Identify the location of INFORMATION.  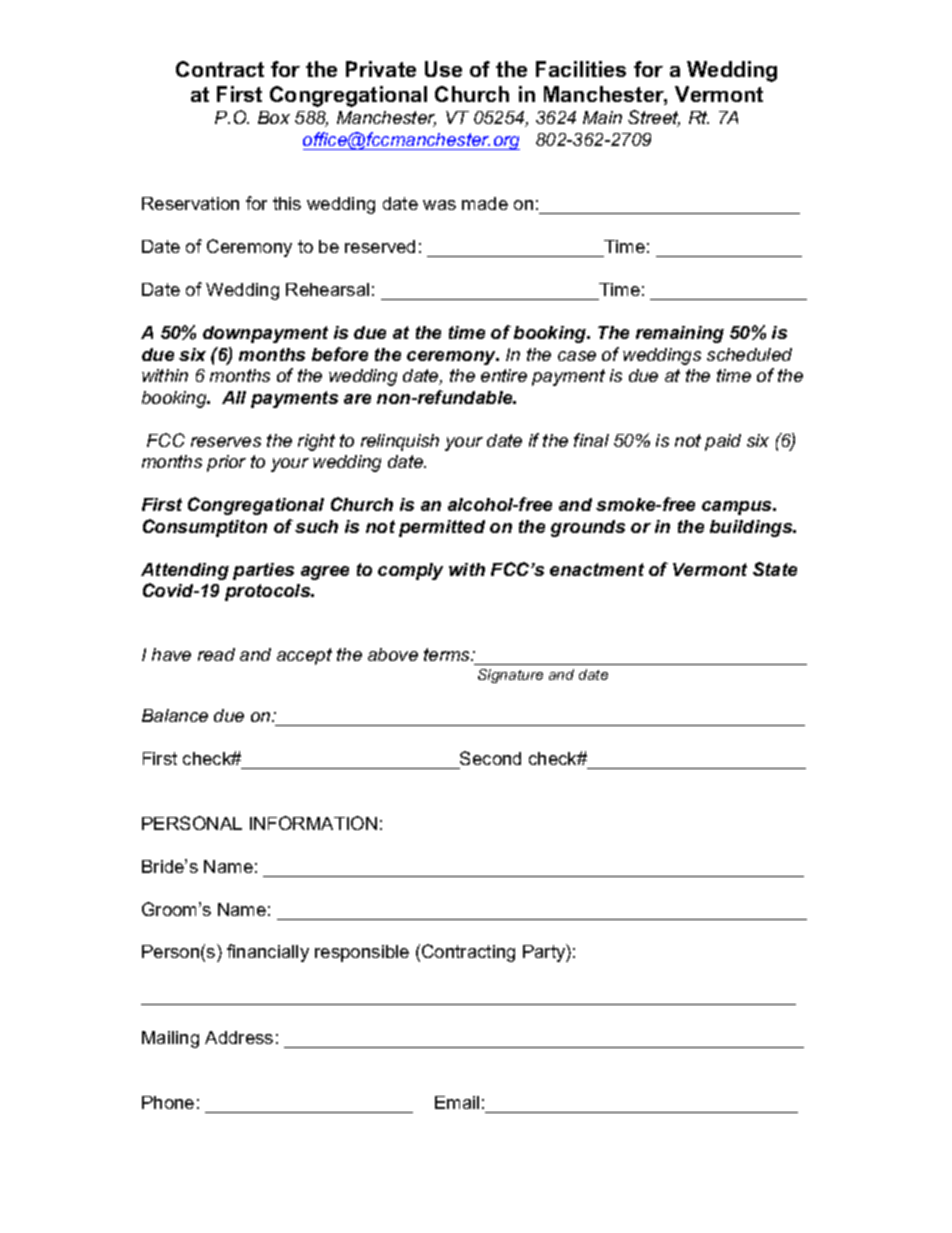
(313, 823).
